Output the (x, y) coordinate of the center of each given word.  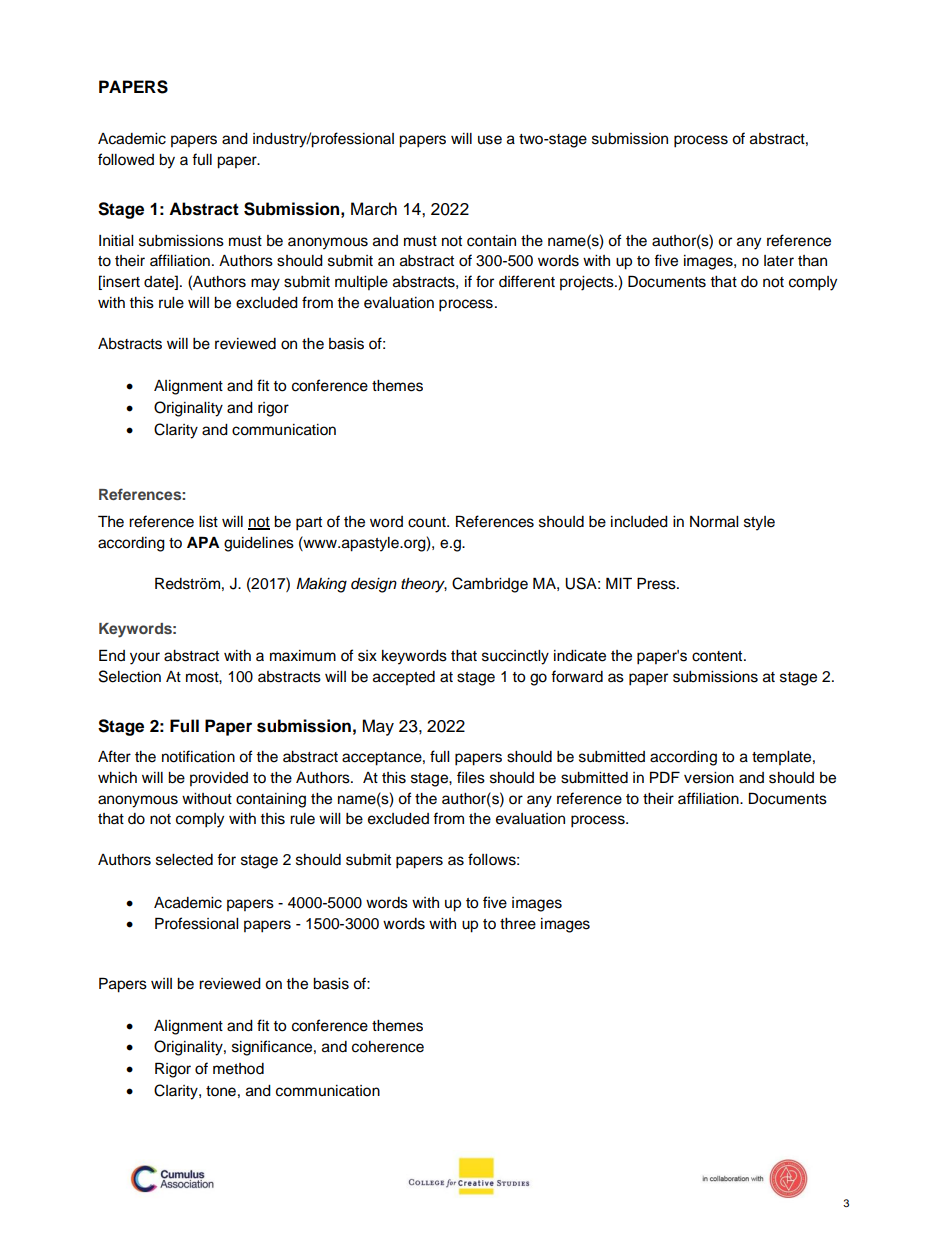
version (709, 778)
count (428, 522)
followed (126, 159)
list (208, 522)
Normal (714, 522)
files (471, 777)
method (238, 1069)
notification (198, 756)
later (779, 261)
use (490, 140)
